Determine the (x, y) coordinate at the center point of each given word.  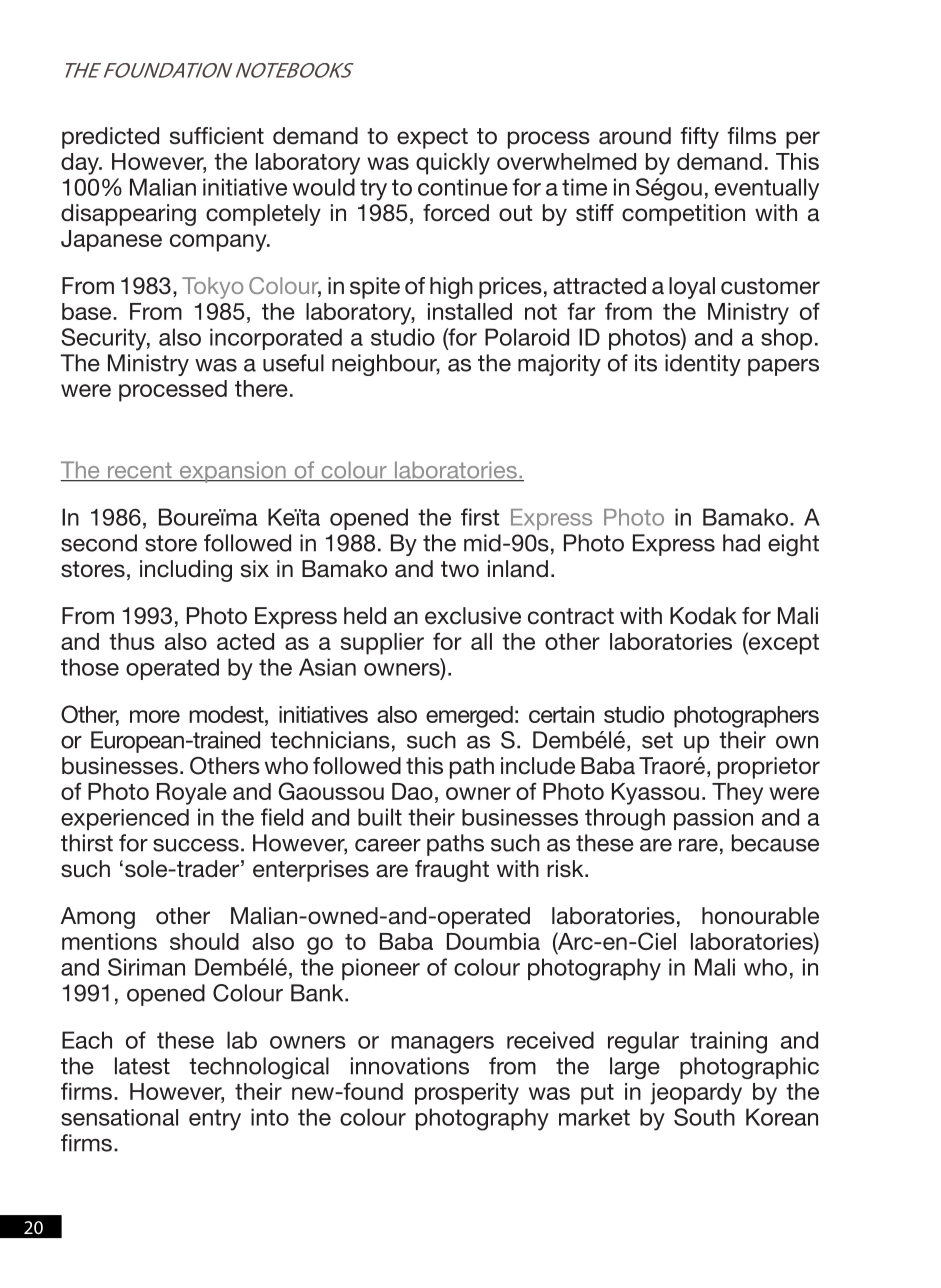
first (480, 517)
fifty (700, 138)
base (88, 311)
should (204, 941)
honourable (760, 916)
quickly (453, 164)
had (741, 543)
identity (703, 365)
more (155, 716)
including (186, 571)
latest (142, 1066)
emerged (469, 717)
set (657, 740)
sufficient (217, 136)
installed (470, 311)
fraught (452, 871)
